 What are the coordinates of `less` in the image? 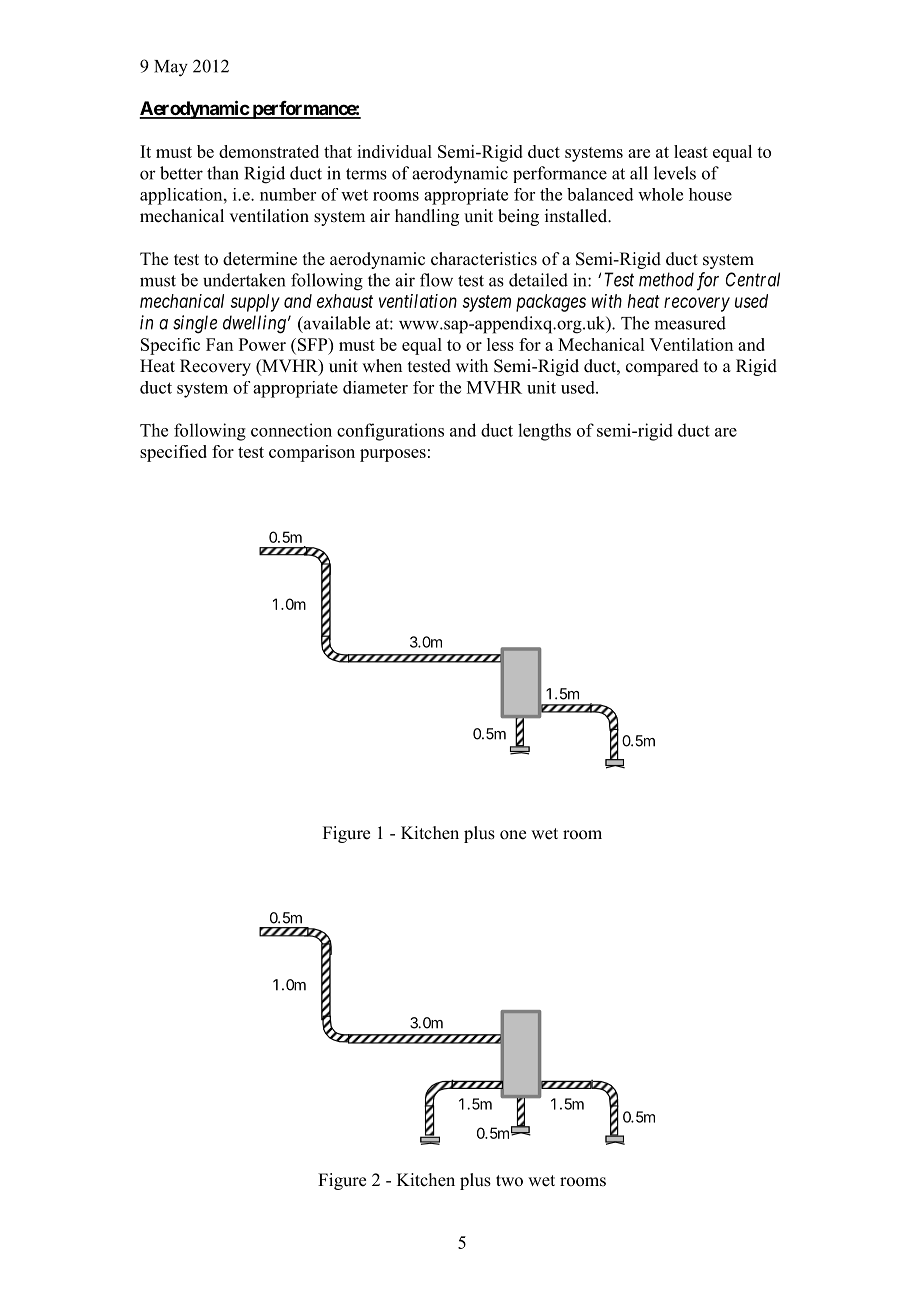 It's located at (500, 344).
